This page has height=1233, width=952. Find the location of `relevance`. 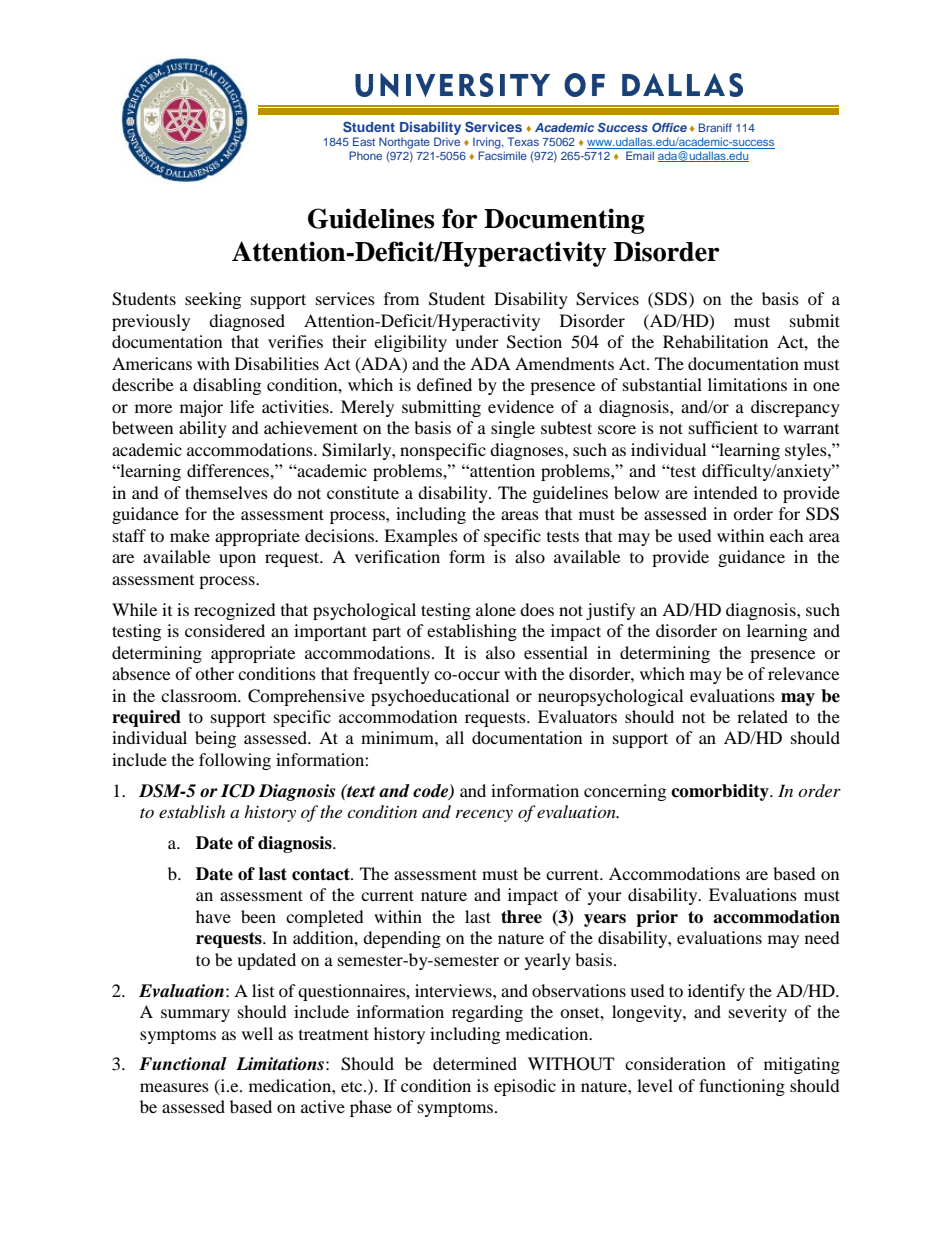

relevance is located at coordinates (803, 673).
